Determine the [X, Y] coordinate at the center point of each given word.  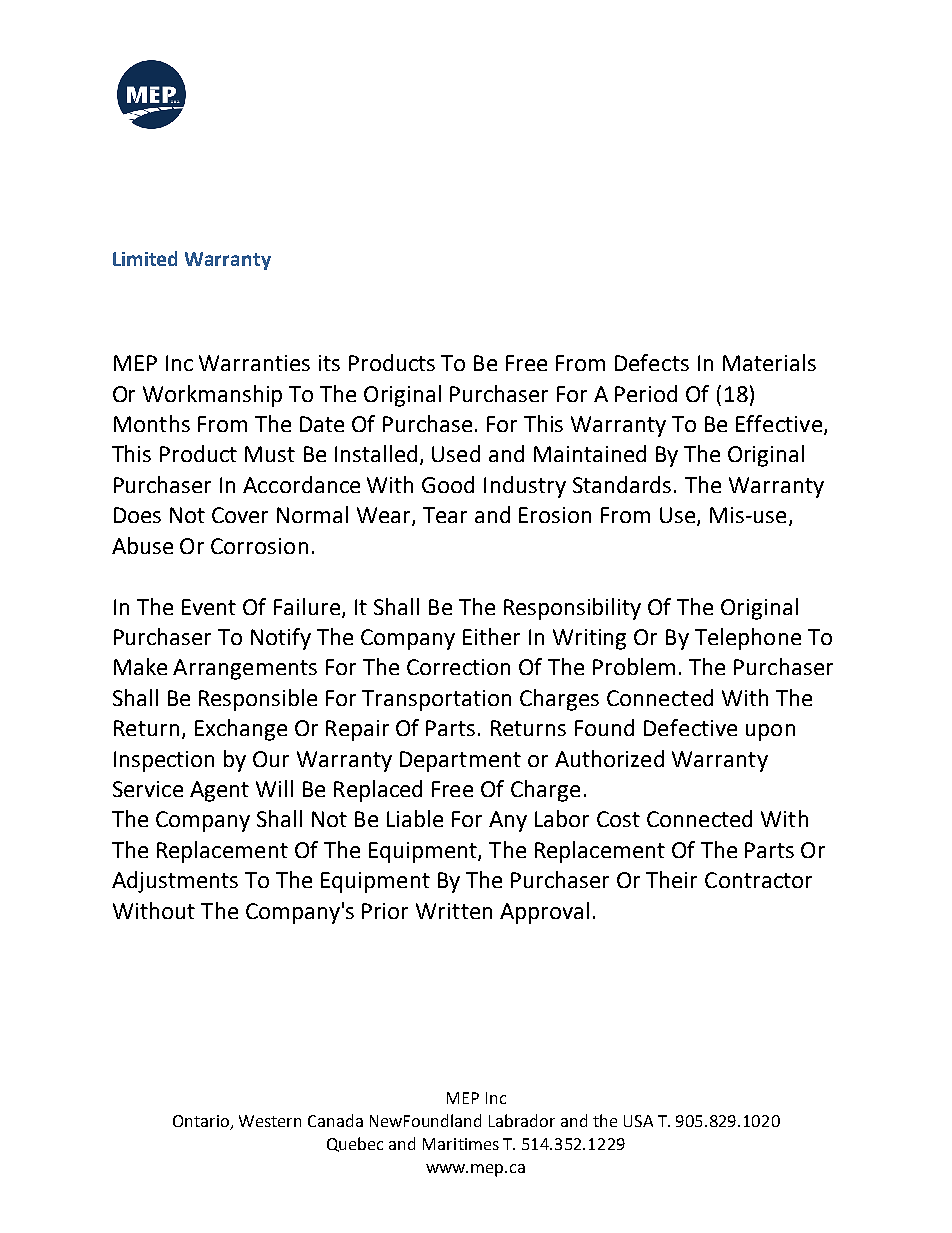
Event [209, 607]
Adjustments [175, 882]
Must [270, 454]
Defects [652, 362]
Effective [779, 423]
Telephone [748, 639]
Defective [690, 727]
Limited [145, 258]
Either [491, 636]
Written [454, 911]
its [329, 363]
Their [671, 879]
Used [456, 453]
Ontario [202, 1122]
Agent [219, 791]
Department [460, 761]
